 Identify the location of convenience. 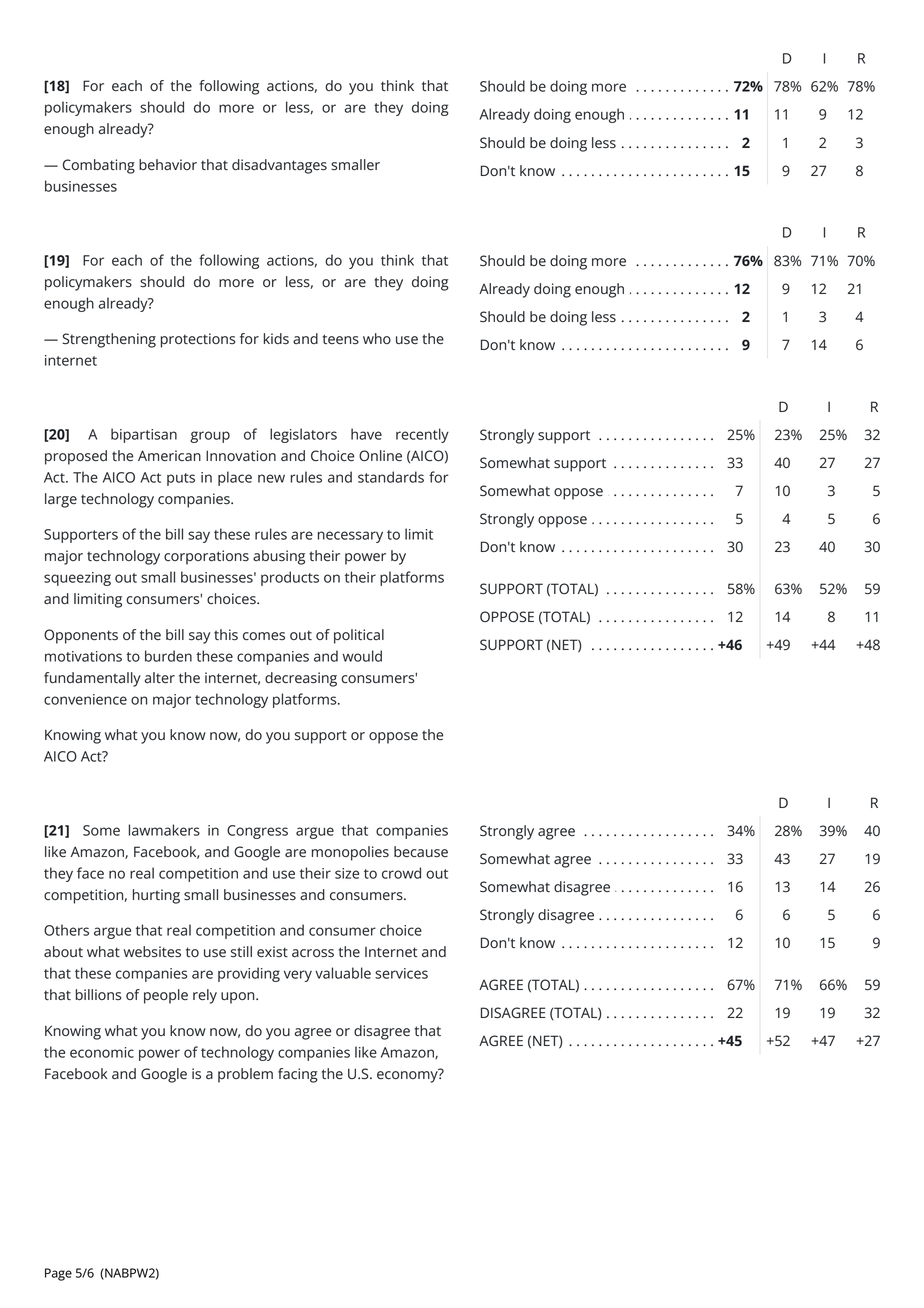
(85, 699).
